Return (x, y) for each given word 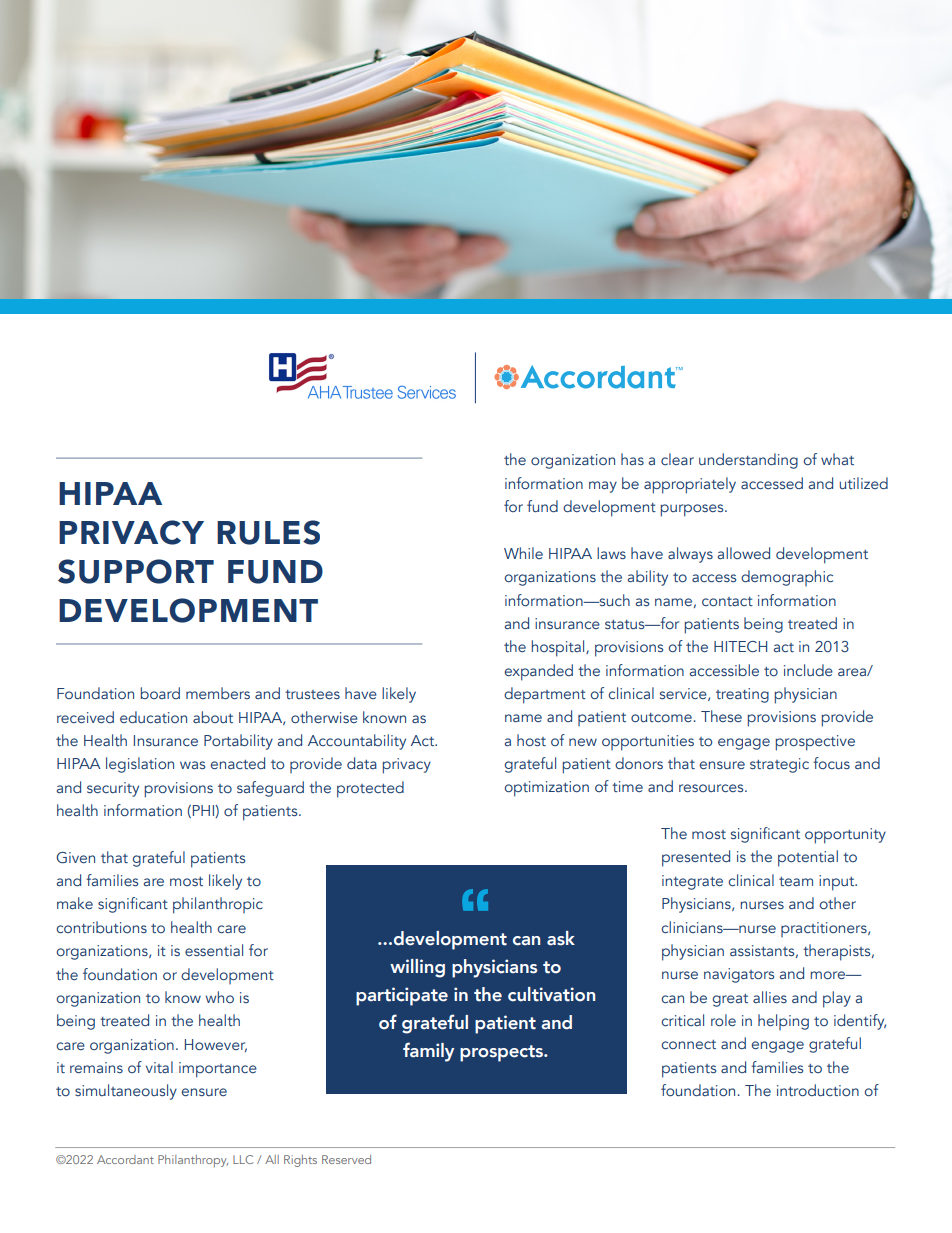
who (220, 997)
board (160, 693)
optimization (546, 789)
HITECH (740, 646)
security (113, 789)
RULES (268, 532)
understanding (748, 461)
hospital (559, 648)
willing (417, 968)
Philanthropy (193, 1161)
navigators (739, 975)
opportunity (845, 836)
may (603, 487)
